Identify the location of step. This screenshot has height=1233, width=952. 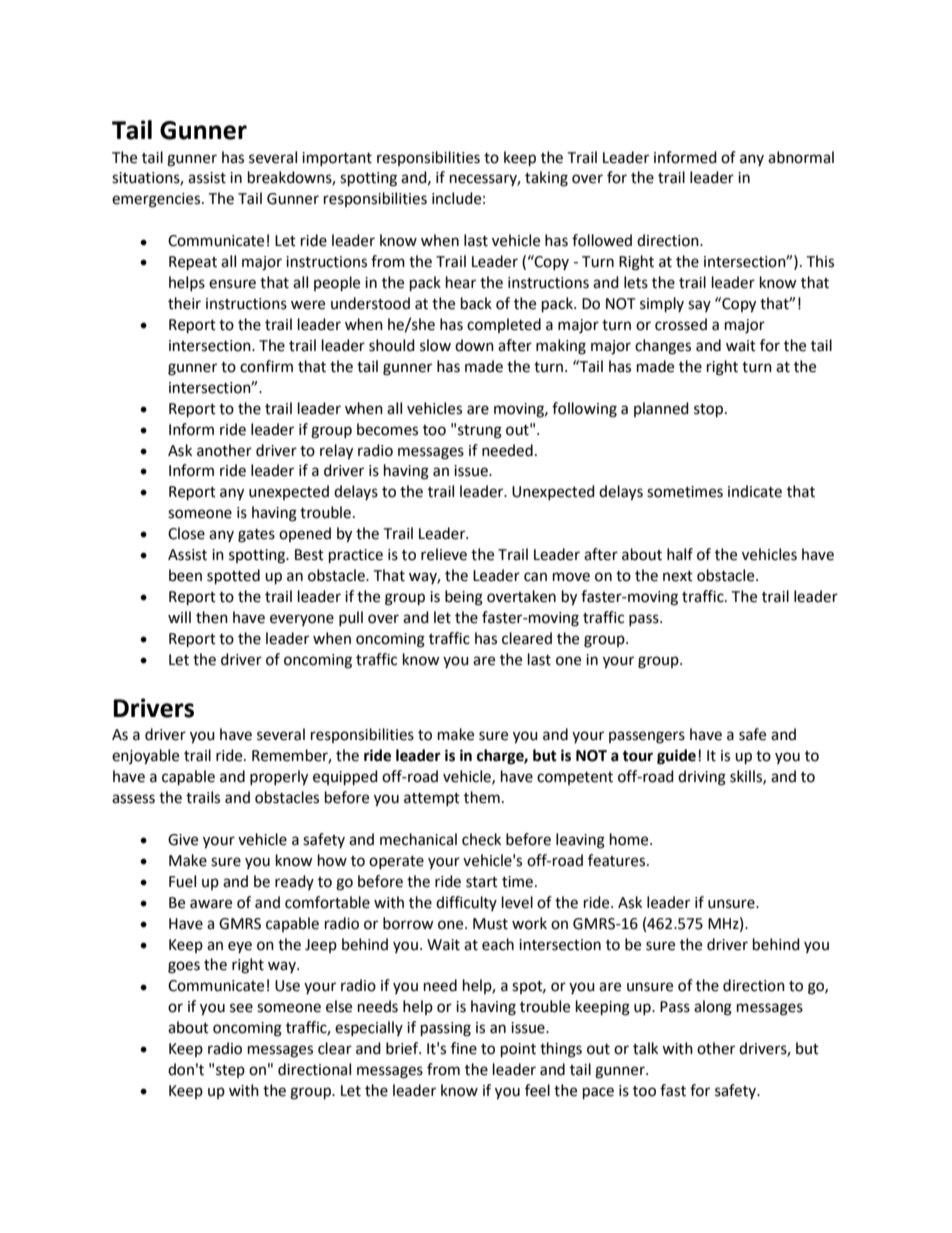
(230, 1071).
